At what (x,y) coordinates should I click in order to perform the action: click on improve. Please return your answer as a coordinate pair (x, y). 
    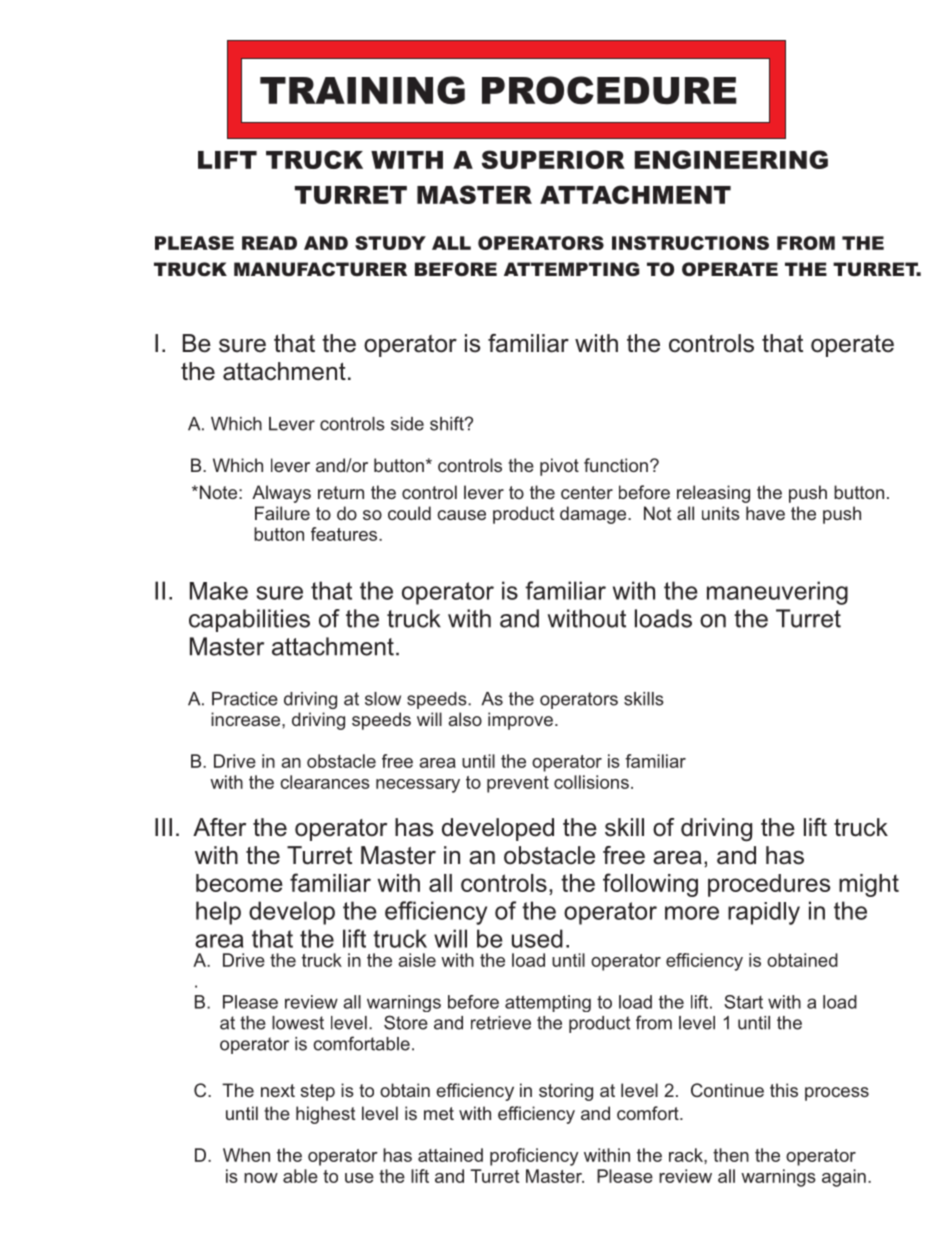
    Looking at the image, I should click on (520, 721).
